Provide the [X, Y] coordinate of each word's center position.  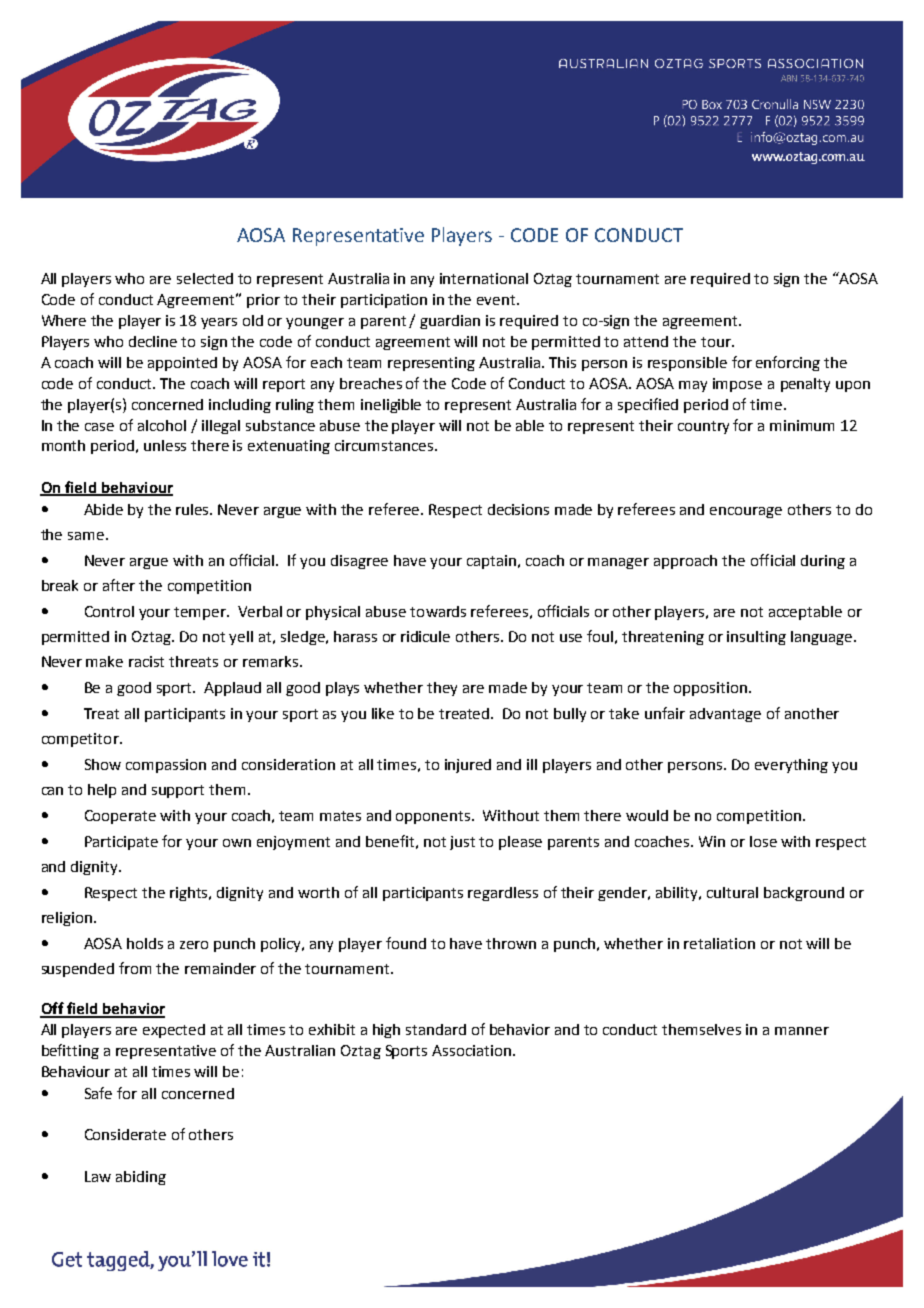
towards [438, 611]
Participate [121, 843]
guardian [450, 322]
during [823, 562]
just [462, 843]
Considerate [125, 1134]
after [119, 585]
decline [153, 341]
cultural [732, 892]
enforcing [788, 363]
